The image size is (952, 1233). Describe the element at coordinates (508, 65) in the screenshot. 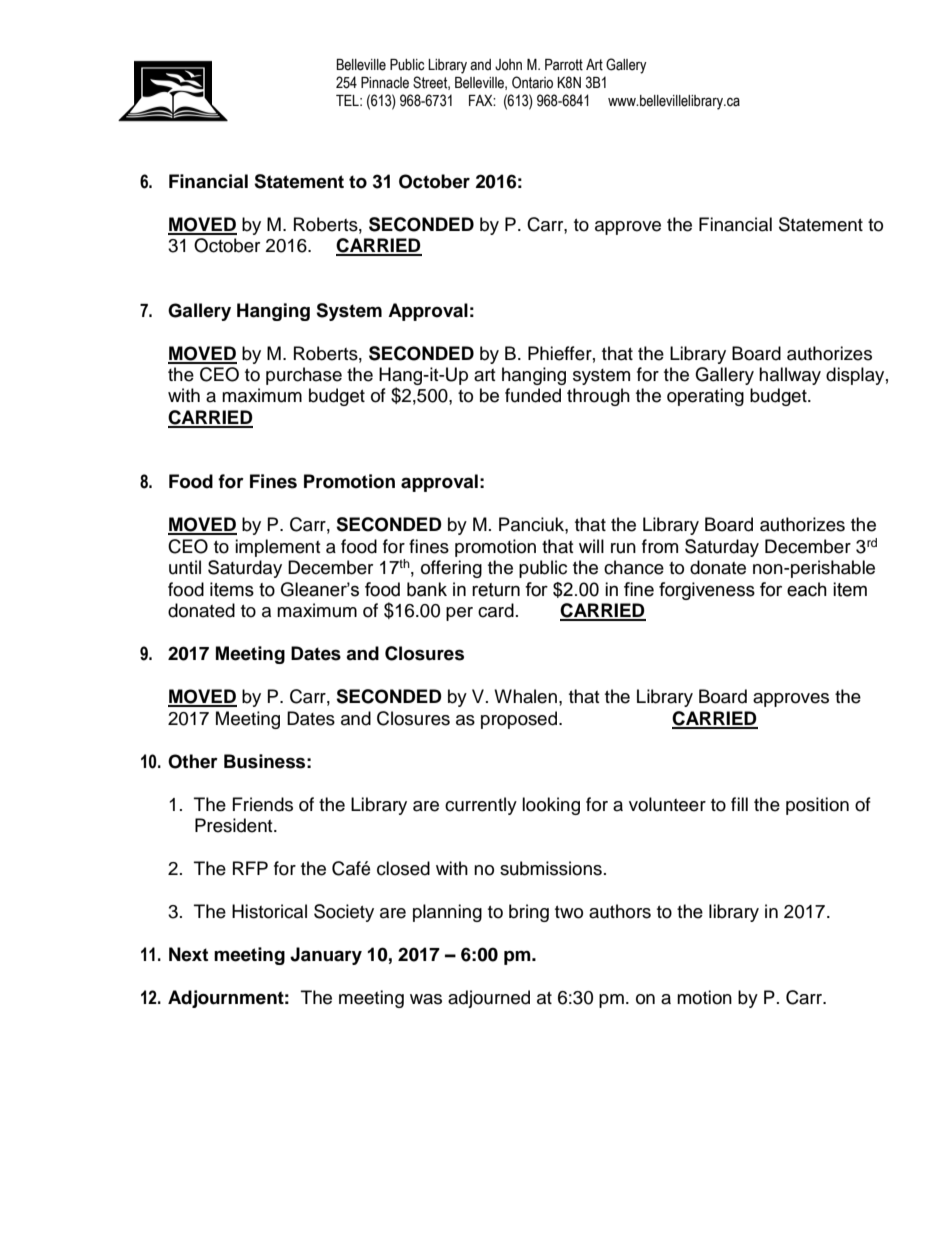

I see `John` at that location.
